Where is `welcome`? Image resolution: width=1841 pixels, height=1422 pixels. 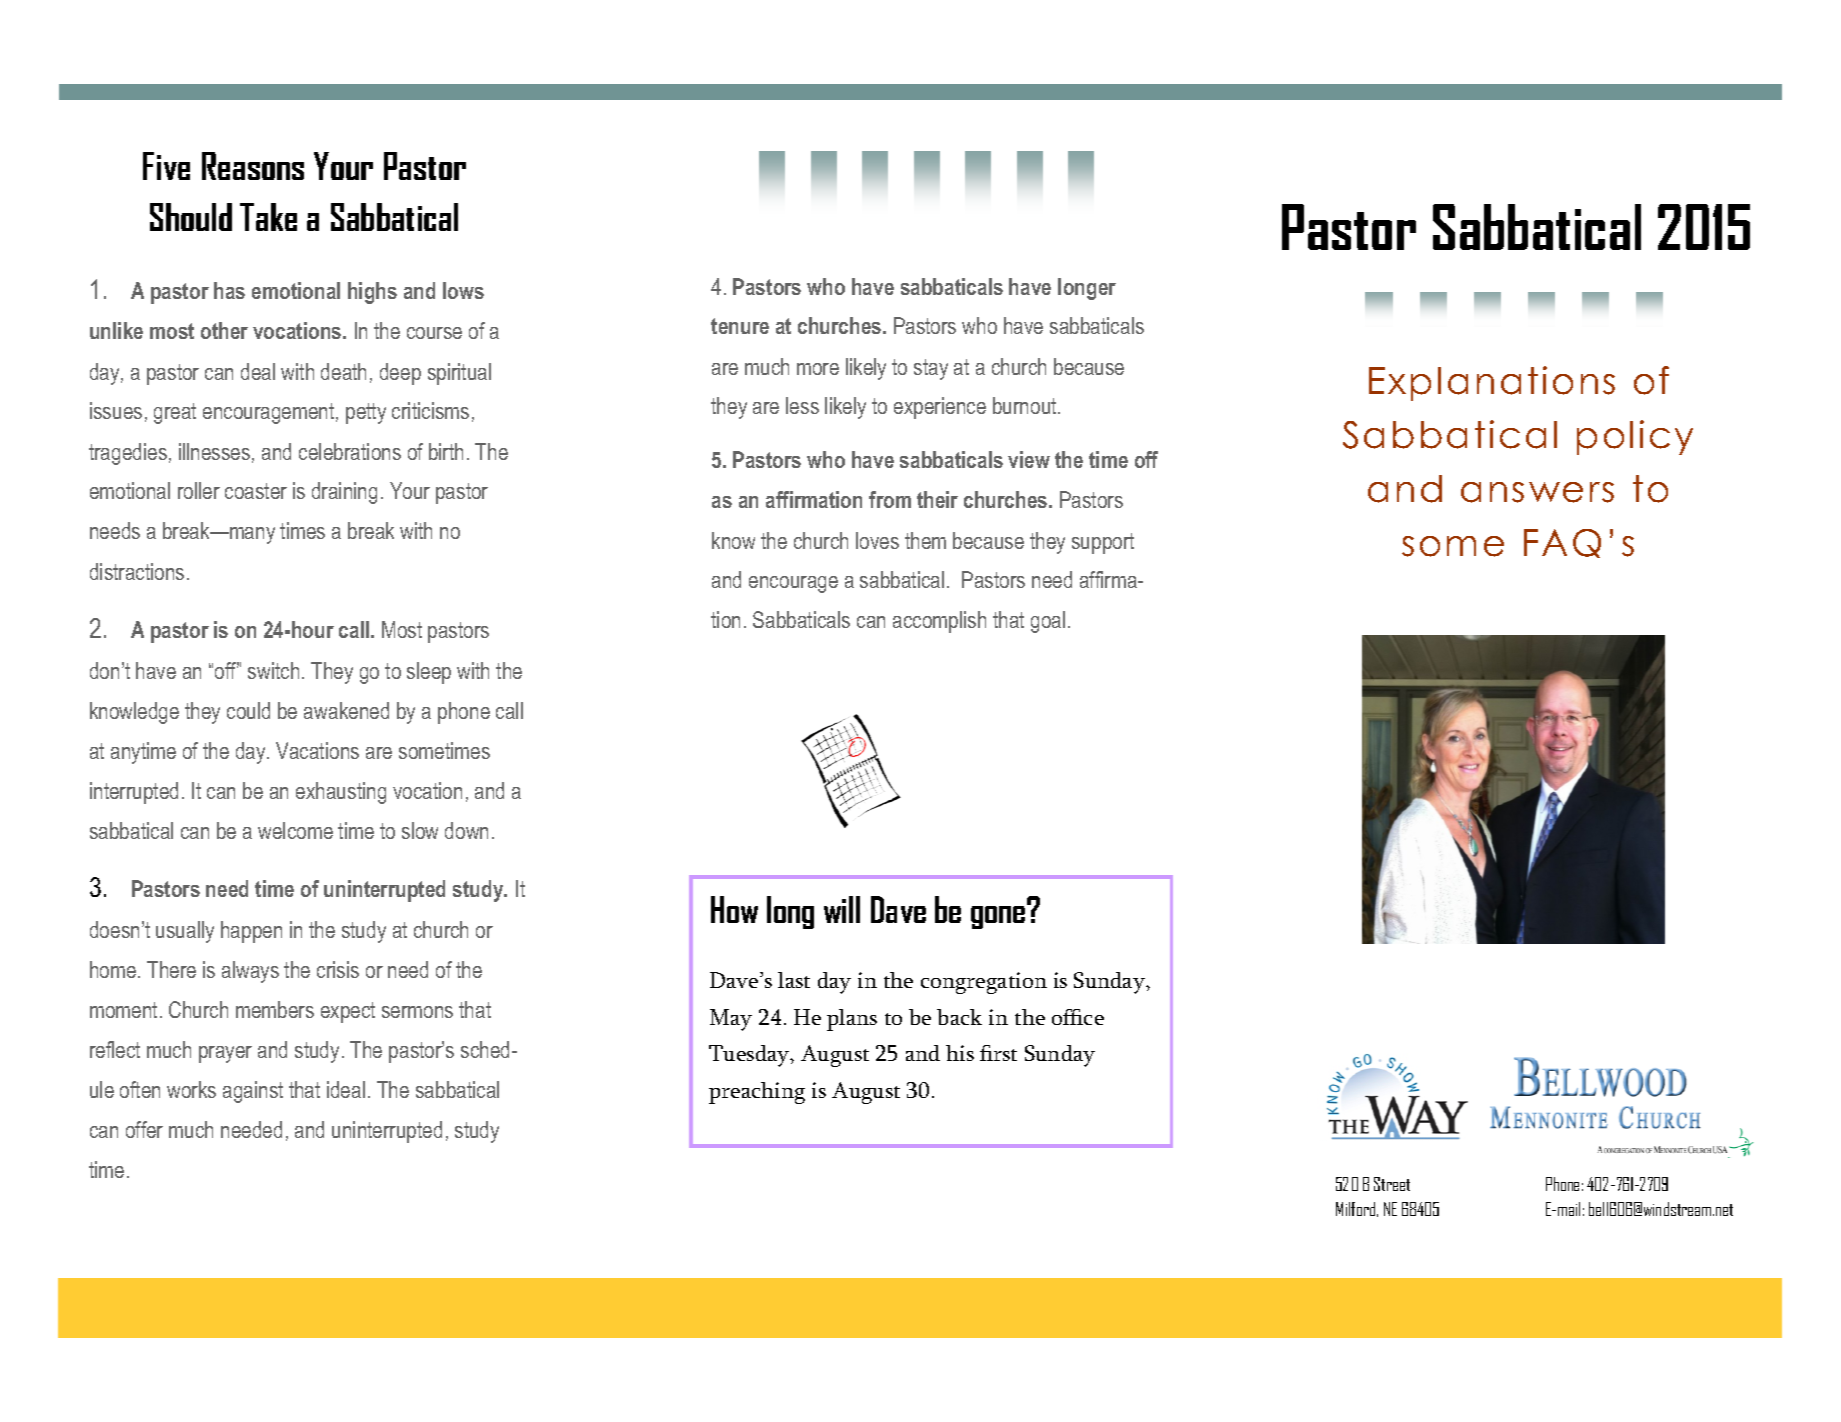
welcome is located at coordinates (295, 830).
